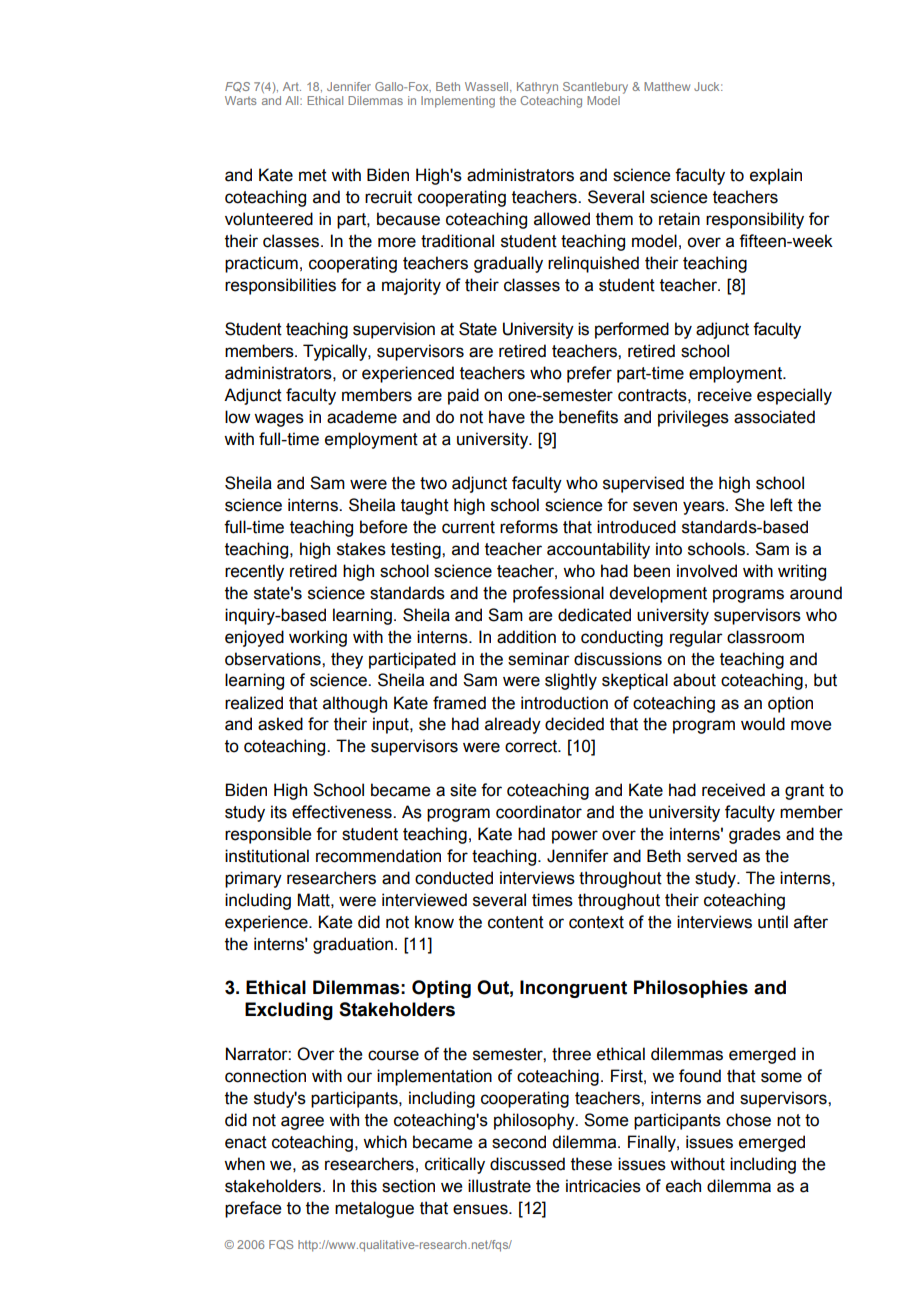 The width and height of the document is (924, 1308). I want to click on effectiveness, so click(343, 812).
